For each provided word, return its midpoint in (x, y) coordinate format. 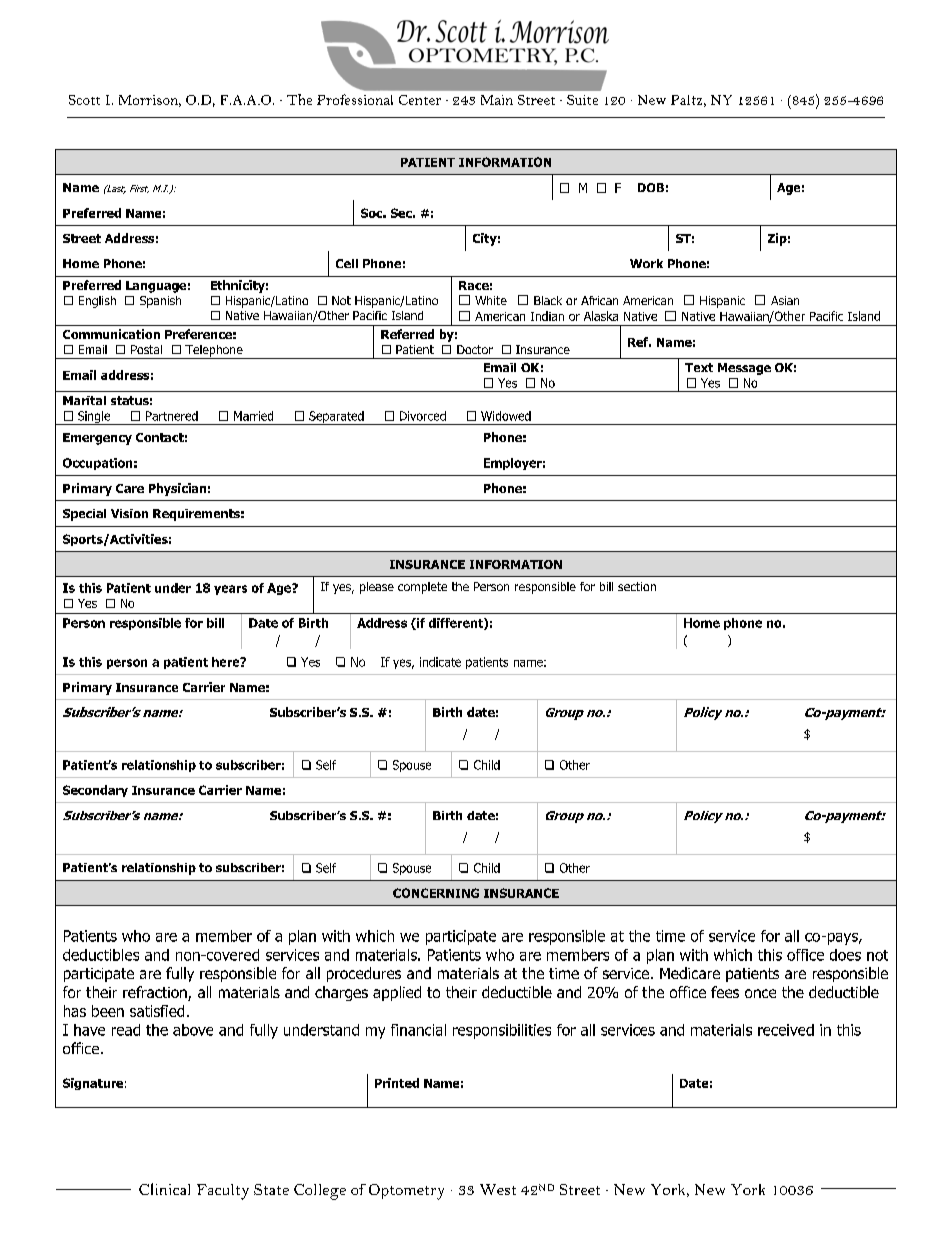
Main (497, 100)
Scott (84, 100)
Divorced (423, 416)
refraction (156, 993)
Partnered (172, 416)
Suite (582, 100)
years (230, 590)
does (845, 955)
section (637, 586)
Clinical (164, 1189)
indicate (440, 662)
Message (744, 369)
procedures (364, 974)
